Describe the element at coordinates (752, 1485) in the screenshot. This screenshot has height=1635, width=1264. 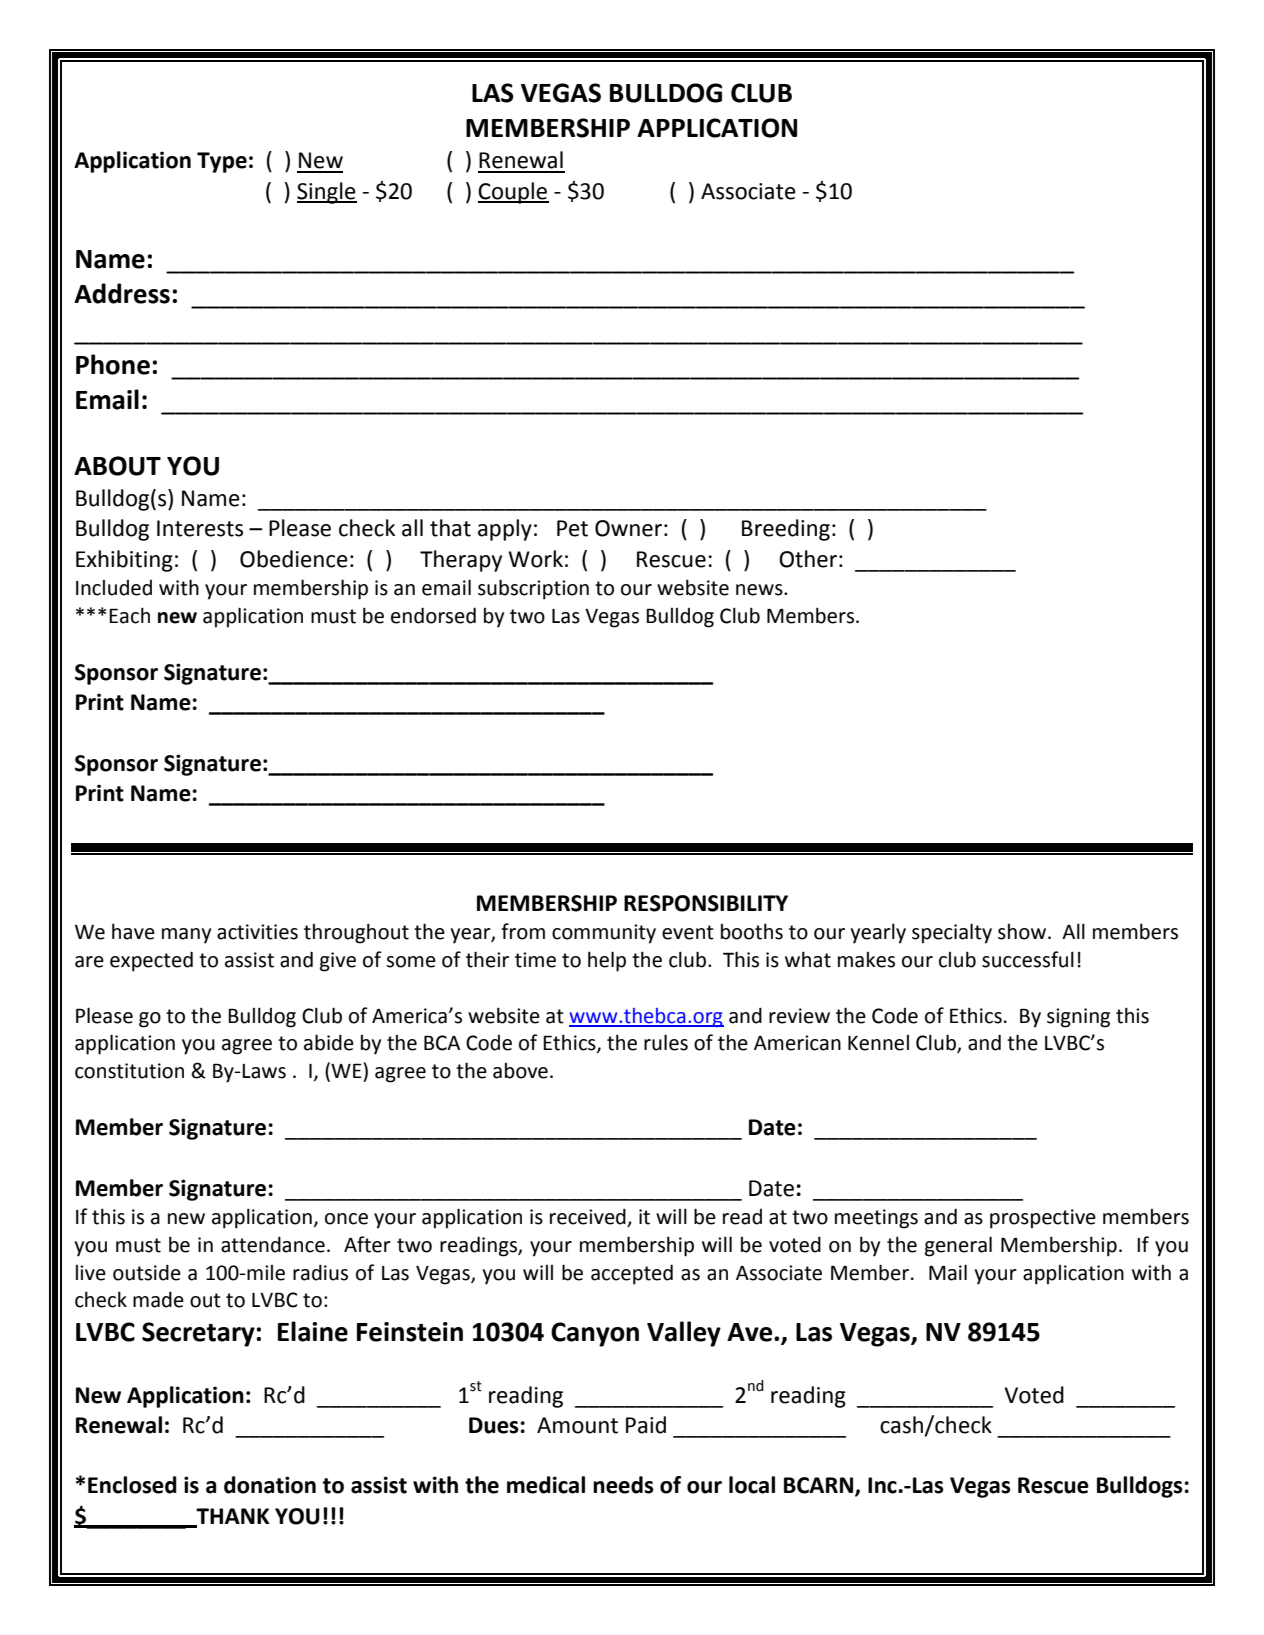
I see `local` at that location.
